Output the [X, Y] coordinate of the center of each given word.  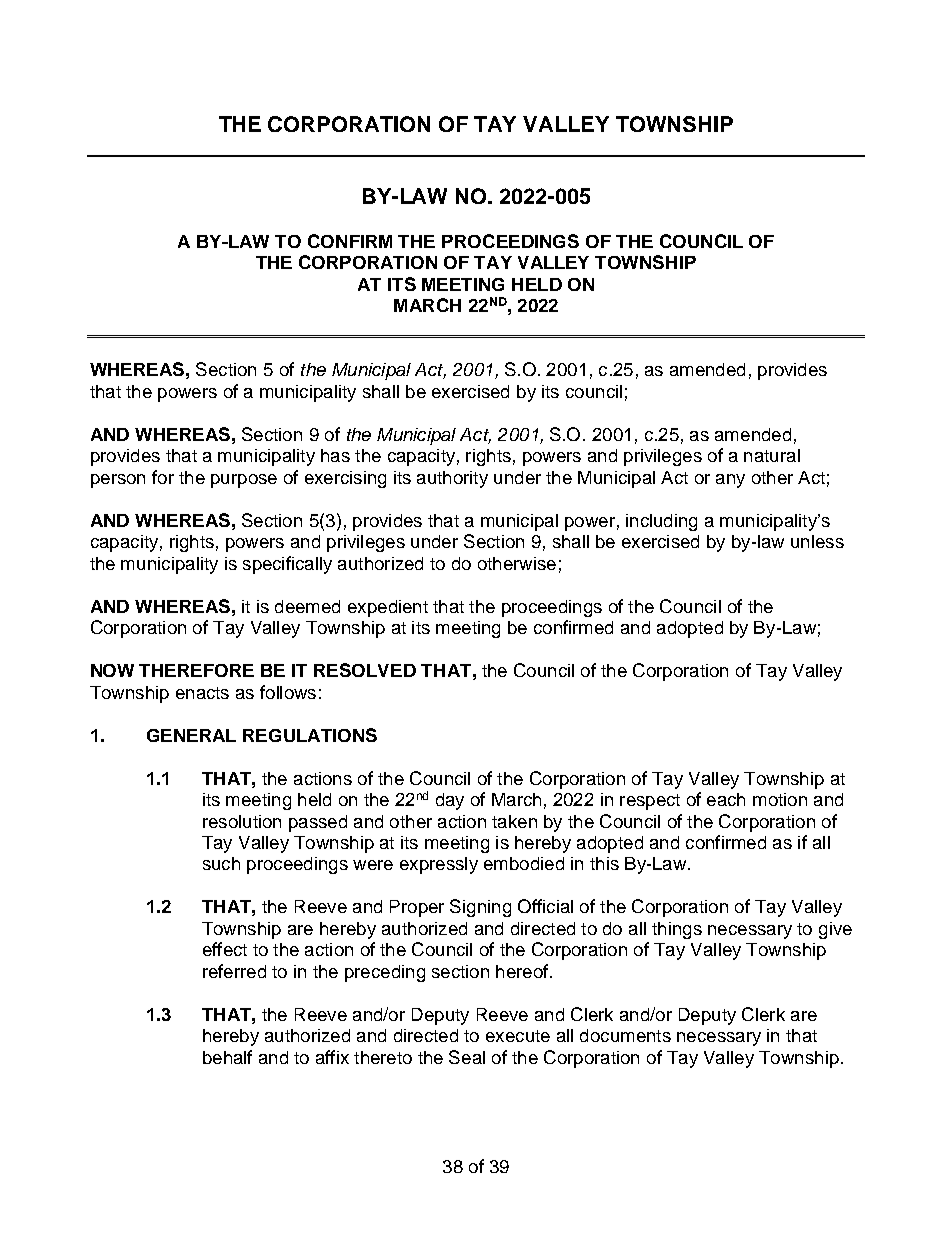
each [726, 799]
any [730, 481]
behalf [227, 1057]
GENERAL [191, 735]
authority [452, 479]
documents [625, 1035]
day [450, 801]
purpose [244, 481]
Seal [467, 1057]
